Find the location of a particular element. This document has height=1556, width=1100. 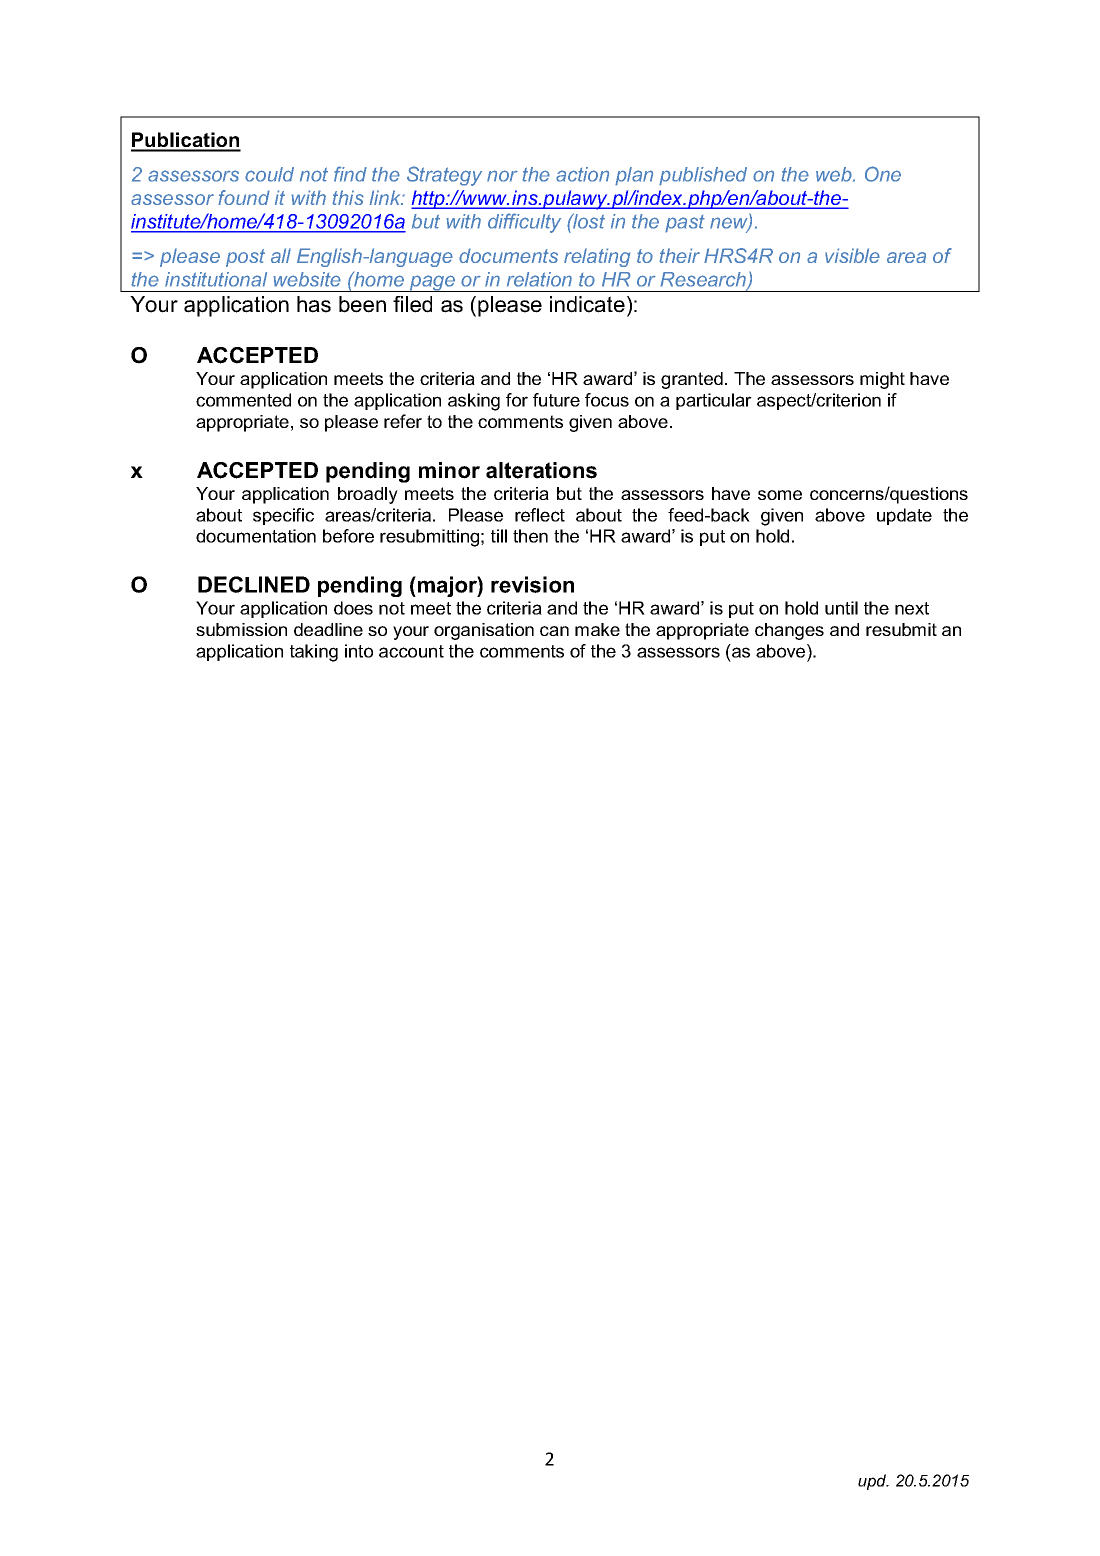

action is located at coordinates (582, 174).
